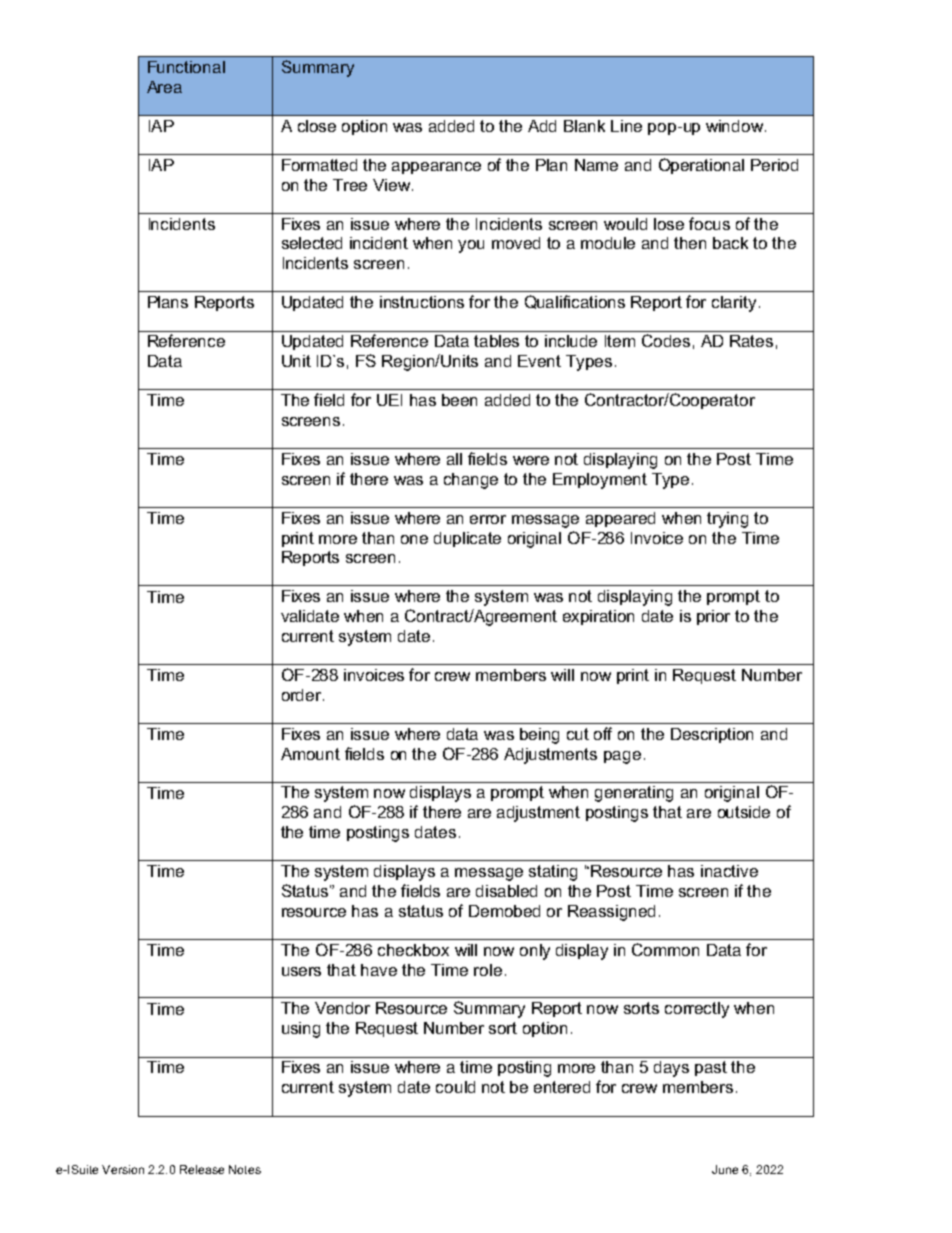 This screenshot has width=952, height=1233. What do you see at coordinates (734, 304) in the screenshot?
I see `clarity` at bounding box center [734, 304].
